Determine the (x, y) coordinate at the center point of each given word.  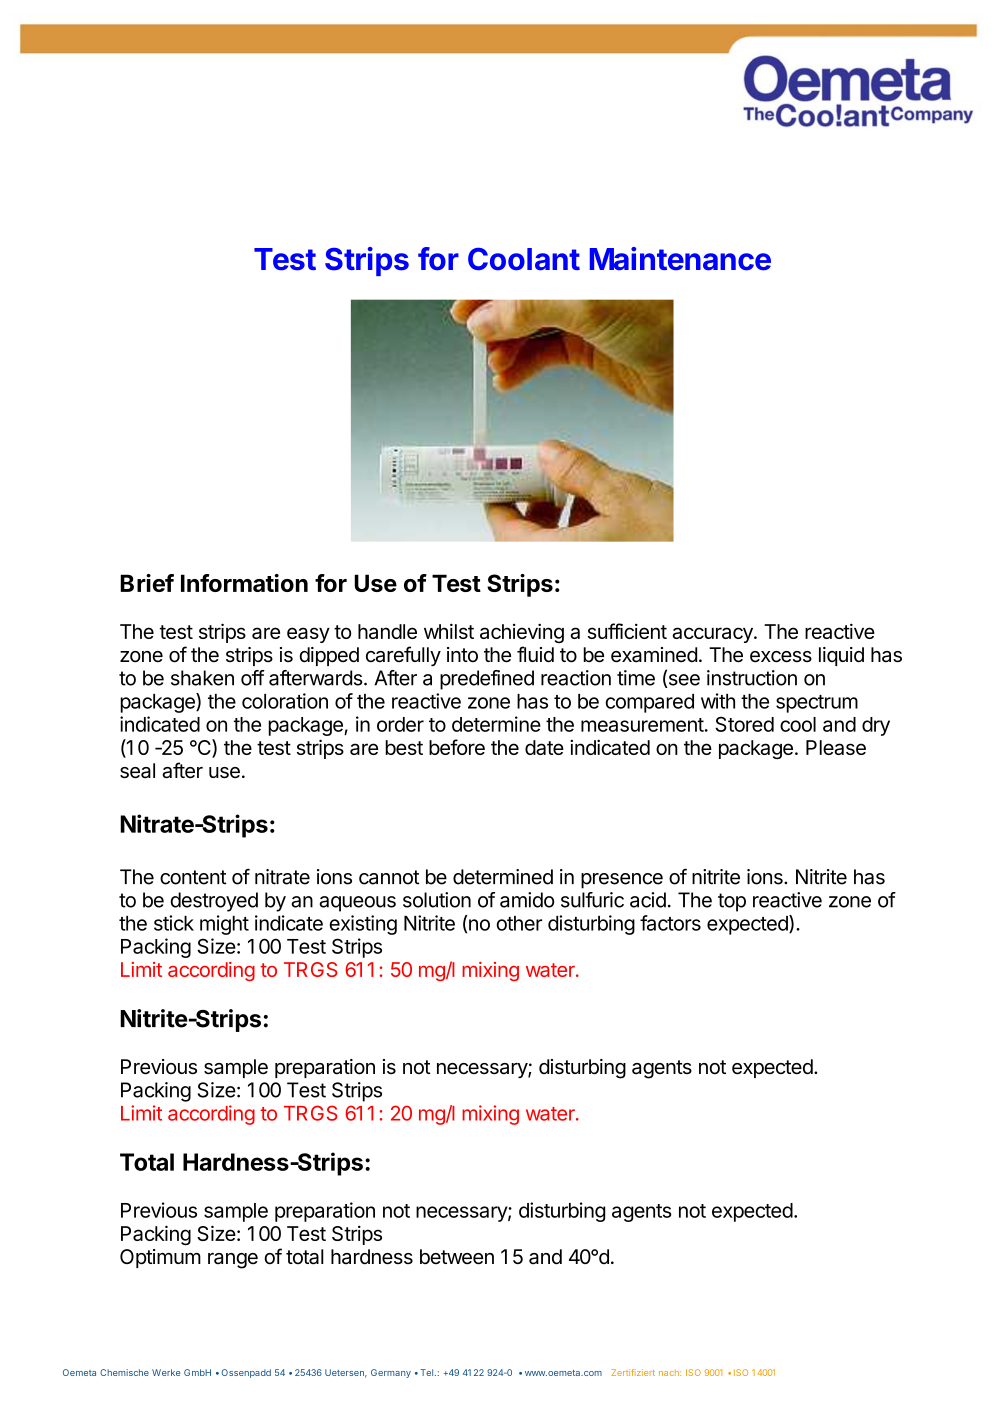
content (193, 877)
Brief (147, 583)
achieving (522, 633)
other (519, 923)
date (544, 747)
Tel (428, 1372)
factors (670, 923)
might (224, 925)
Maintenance (680, 259)
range (233, 1261)
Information (244, 583)
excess (781, 657)
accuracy (713, 635)
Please (836, 747)
